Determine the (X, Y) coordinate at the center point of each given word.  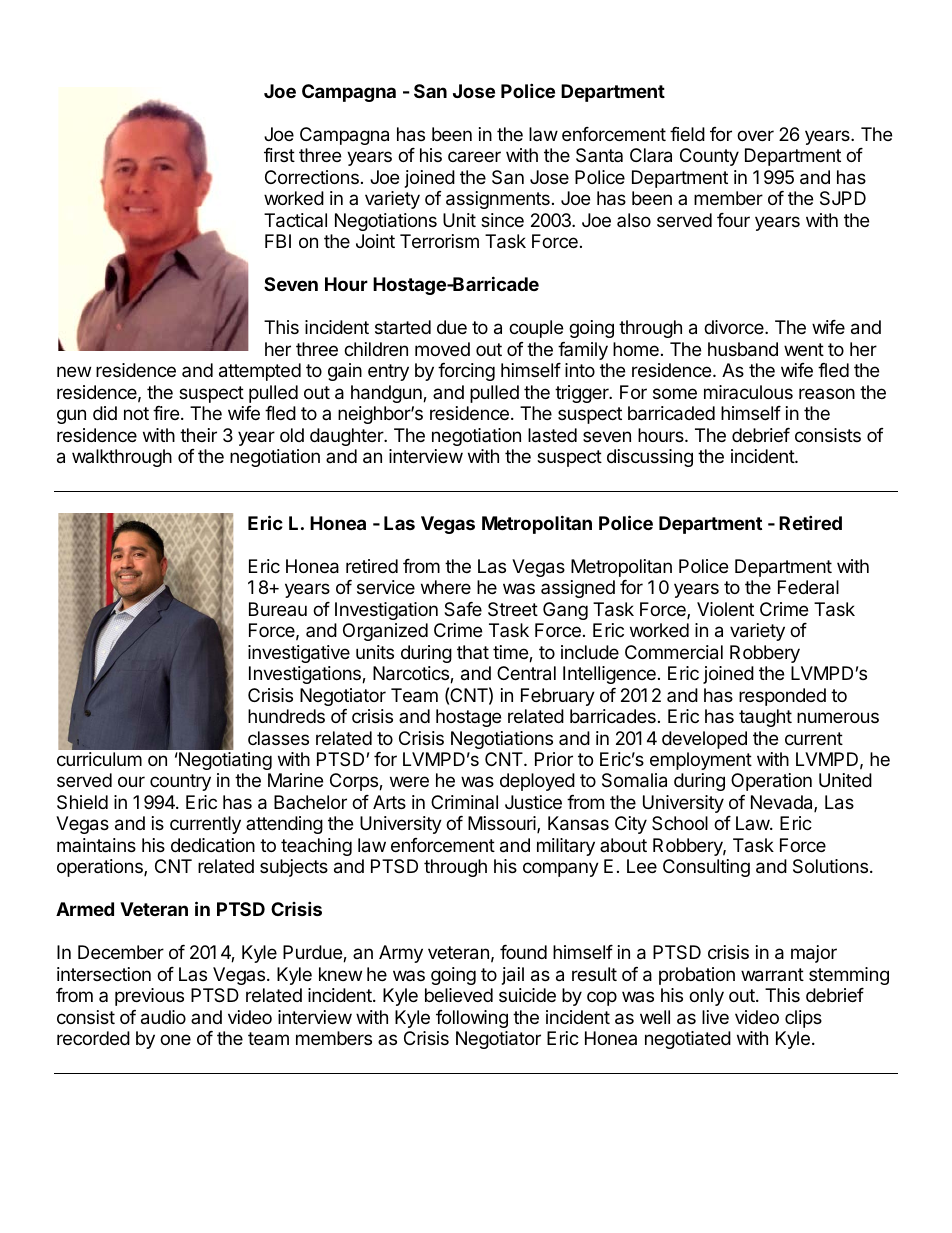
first (279, 155)
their (198, 435)
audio (163, 1017)
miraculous (748, 392)
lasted (552, 435)
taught (765, 718)
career (474, 156)
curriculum (99, 759)
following (472, 1019)
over (755, 135)
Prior (554, 759)
